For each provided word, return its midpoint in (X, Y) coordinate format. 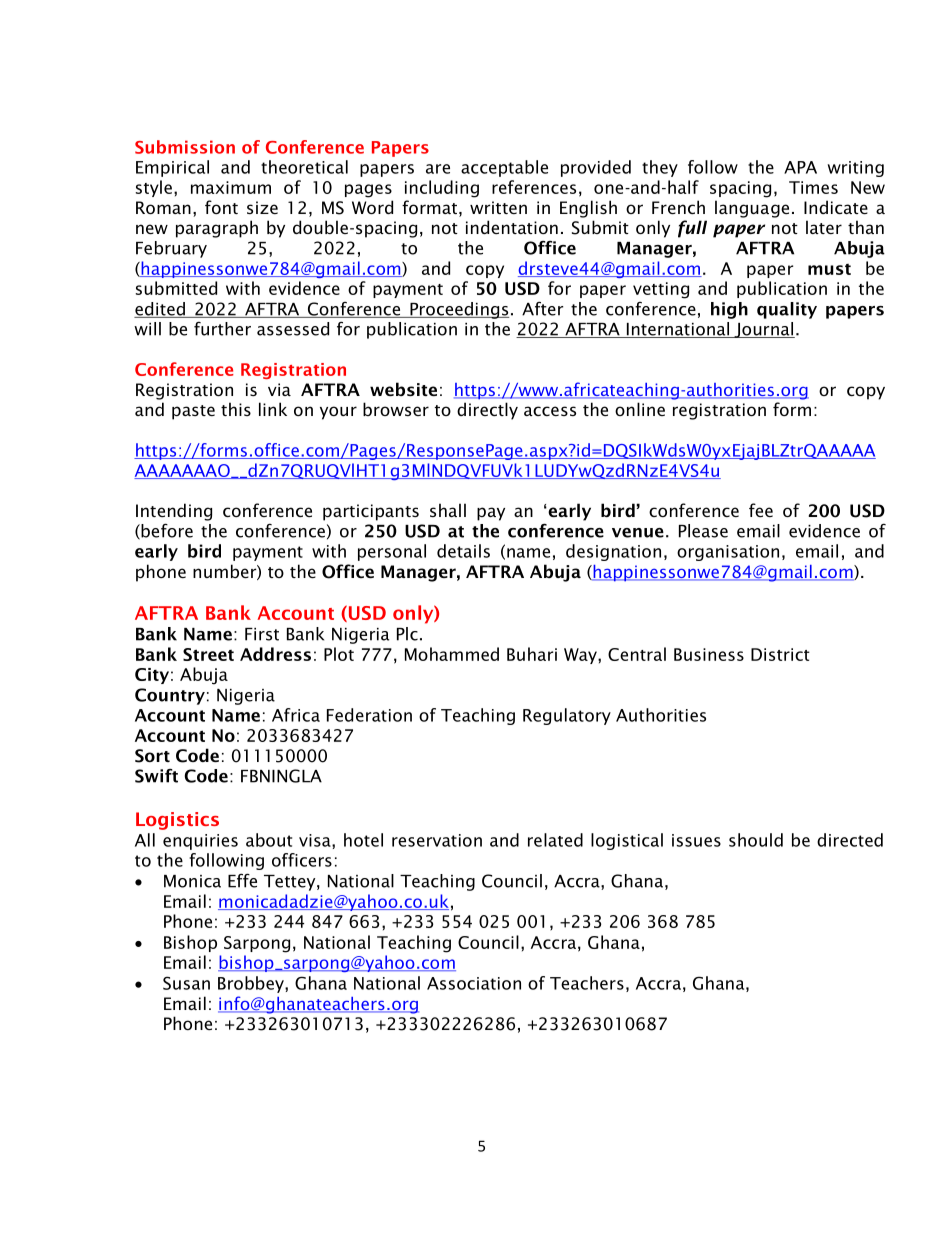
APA (800, 167)
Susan (186, 983)
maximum (231, 187)
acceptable (504, 168)
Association (474, 983)
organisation (728, 553)
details (463, 551)
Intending (174, 512)
